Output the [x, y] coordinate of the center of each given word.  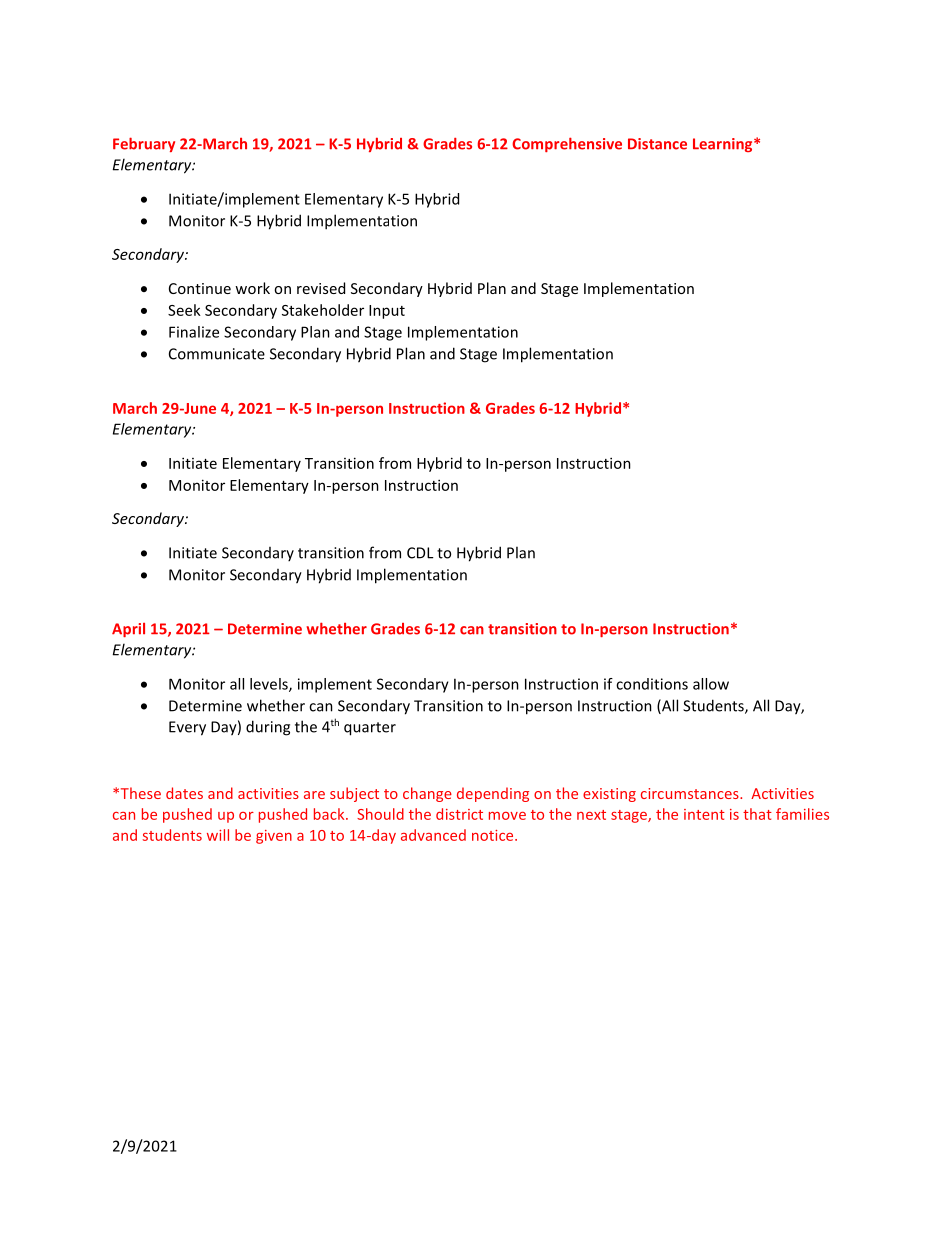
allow [711, 684]
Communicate [217, 354]
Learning [724, 145]
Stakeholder [323, 310]
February [144, 144]
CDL [420, 553]
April [128, 630]
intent [704, 814]
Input [387, 312]
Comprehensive [567, 144]
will [218, 835]
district [459, 814]
